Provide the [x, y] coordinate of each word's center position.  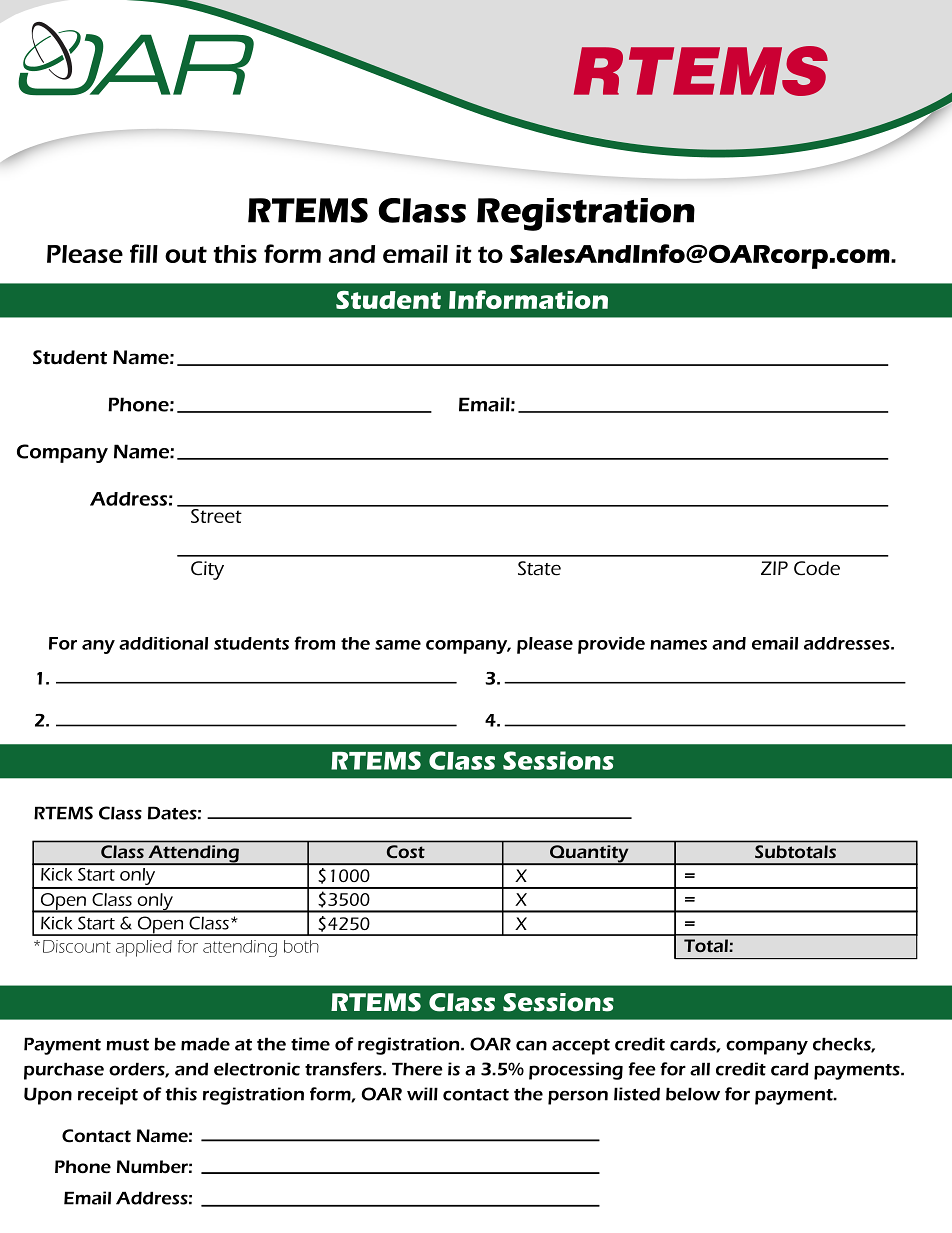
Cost [406, 851]
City [207, 570]
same [398, 645]
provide [611, 645]
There [417, 1069]
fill [144, 253]
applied [144, 948]
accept [581, 1047]
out [186, 254]
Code [817, 568]
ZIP [774, 568]
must [127, 1045]
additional [163, 643]
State [539, 568]
